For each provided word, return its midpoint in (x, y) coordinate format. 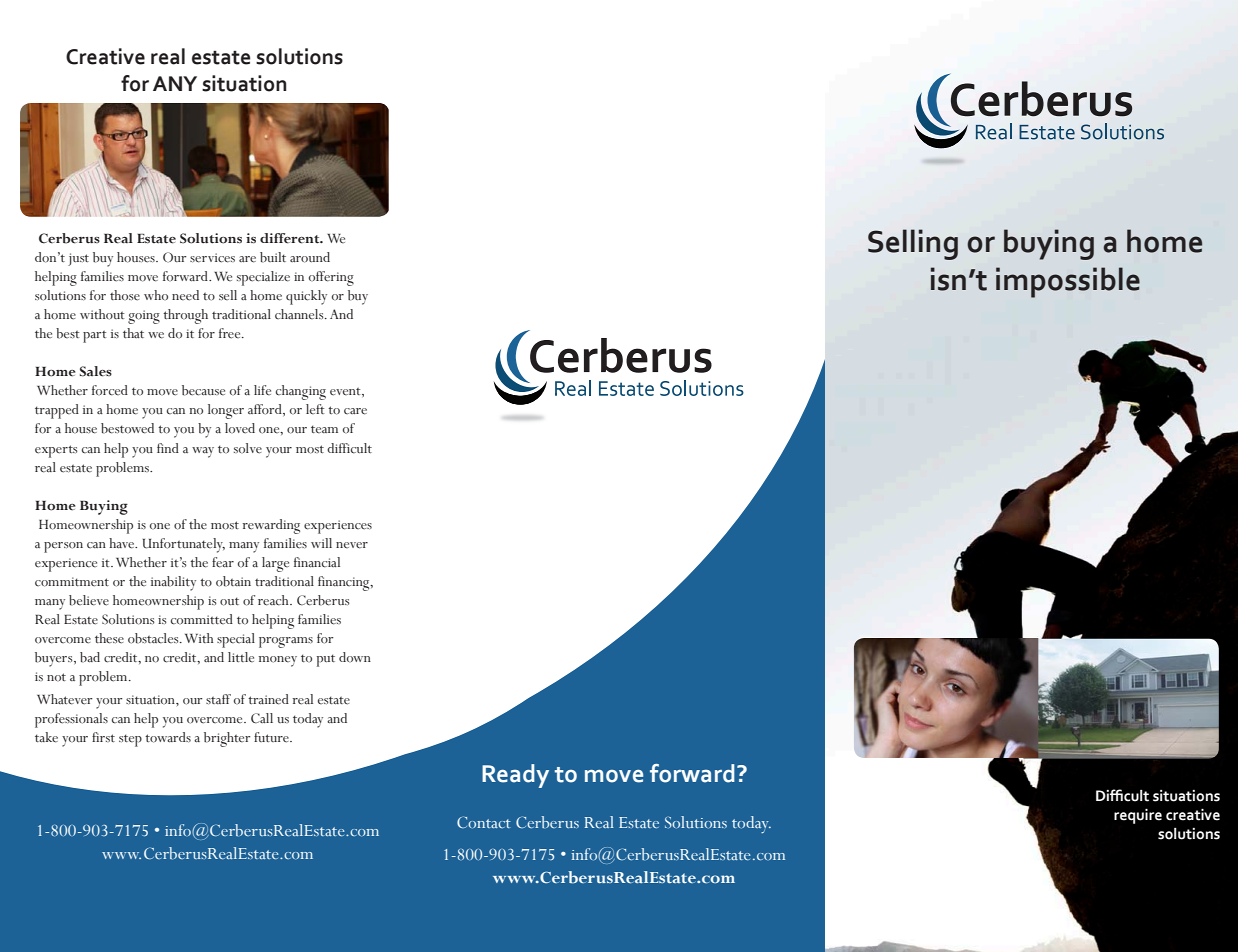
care (355, 411)
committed (202, 619)
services (212, 258)
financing (345, 583)
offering (331, 278)
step (130, 740)
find (168, 448)
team (324, 429)
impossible (1068, 282)
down (355, 657)
